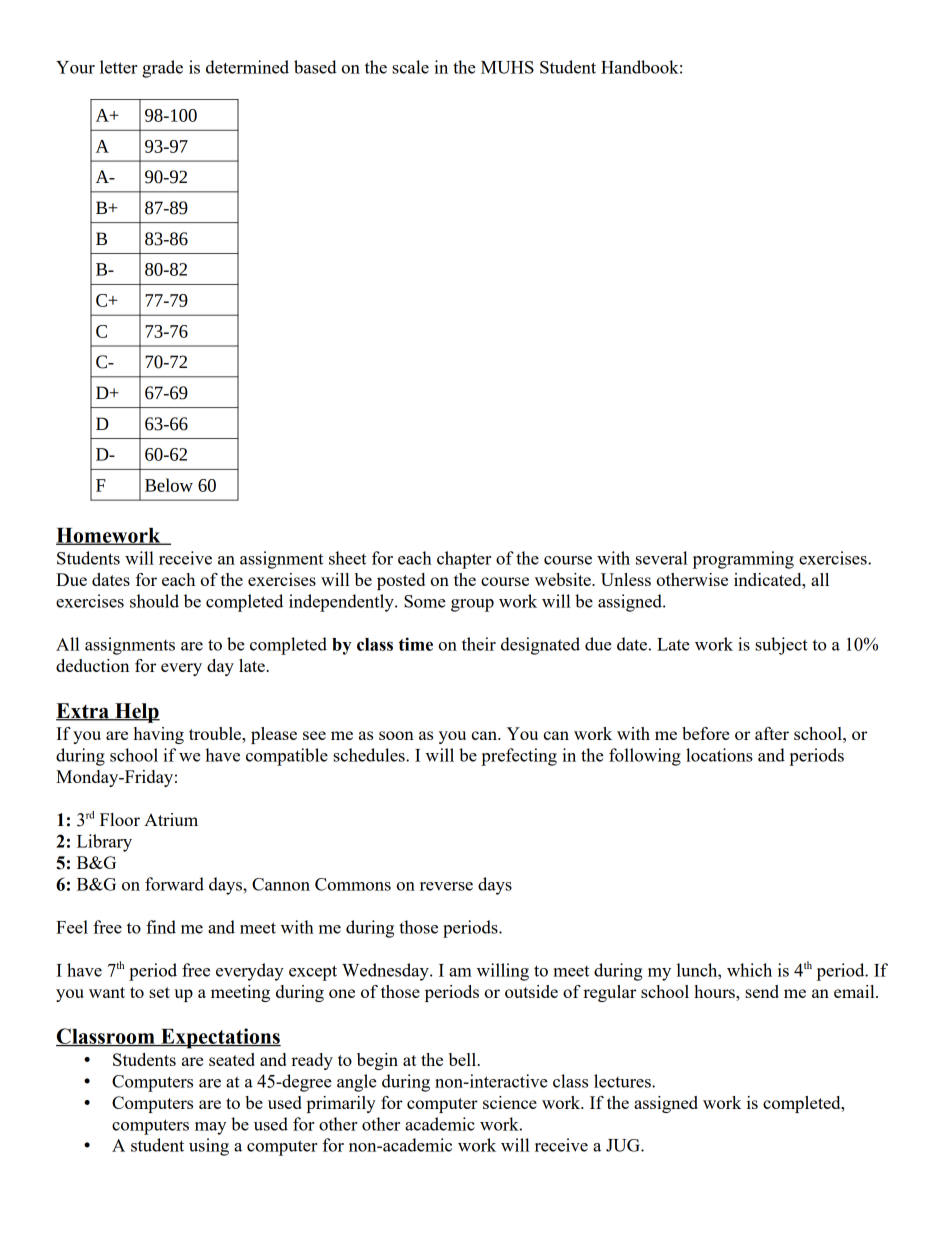  What do you see at coordinates (169, 485) in the image?
I see `Below` at bounding box center [169, 485].
